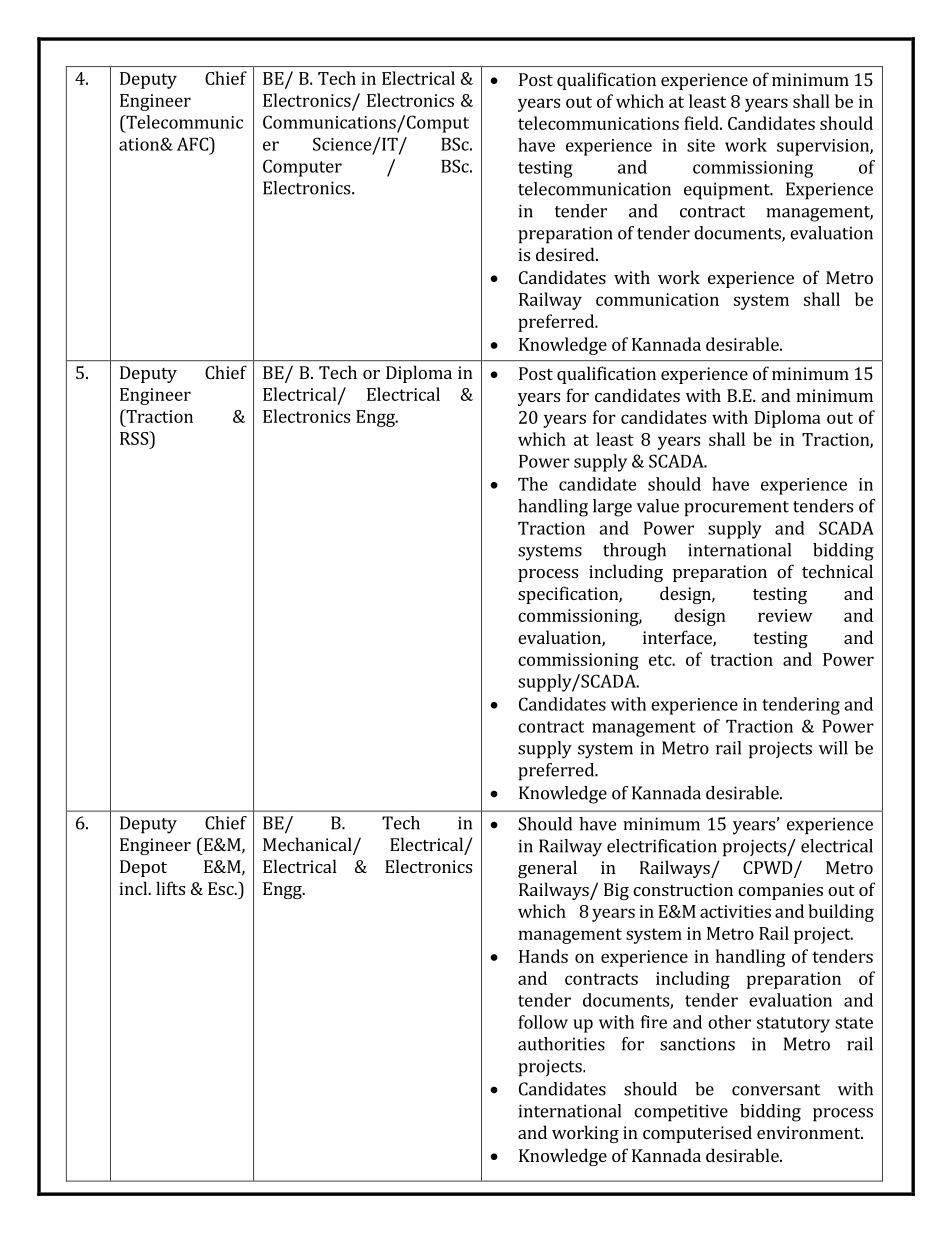 This screenshot has width=952, height=1233. Describe the element at coordinates (566, 254) in the screenshot. I see `desired` at that location.
